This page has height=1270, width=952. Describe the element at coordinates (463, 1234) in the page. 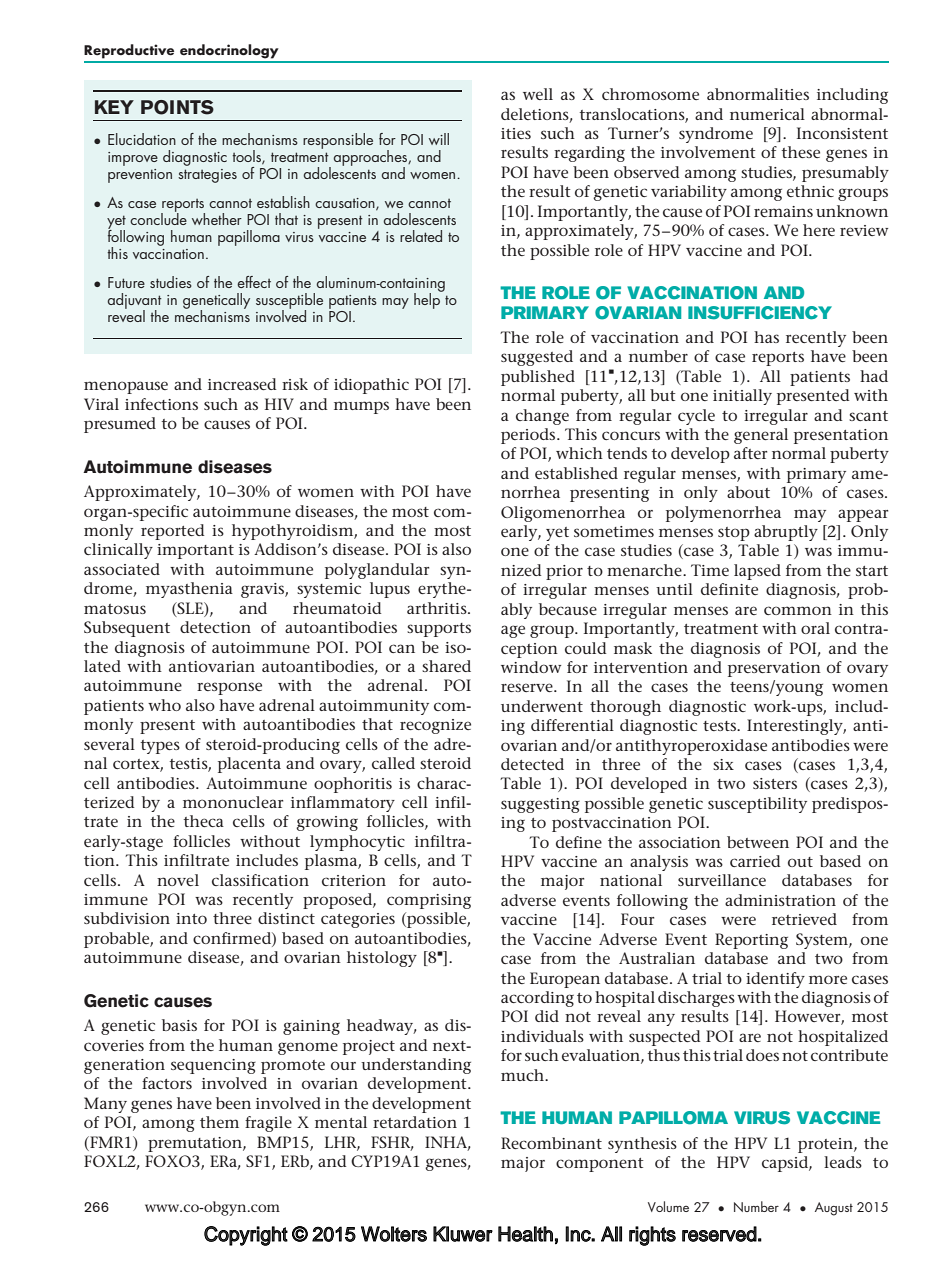

I see `Kluwer` at that location.
